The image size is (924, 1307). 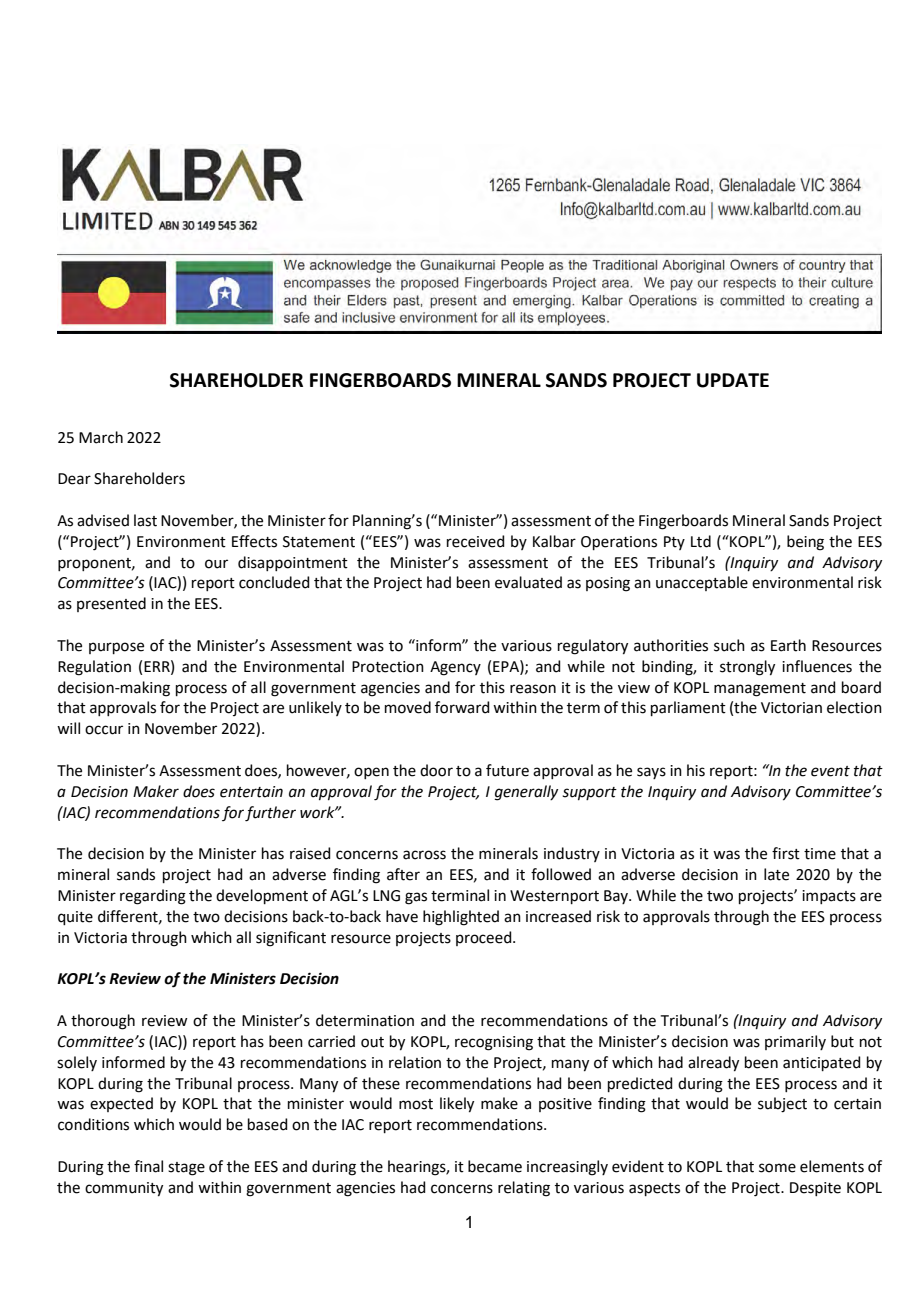 What do you see at coordinates (101, 437) in the screenshot?
I see `March` at bounding box center [101, 437].
